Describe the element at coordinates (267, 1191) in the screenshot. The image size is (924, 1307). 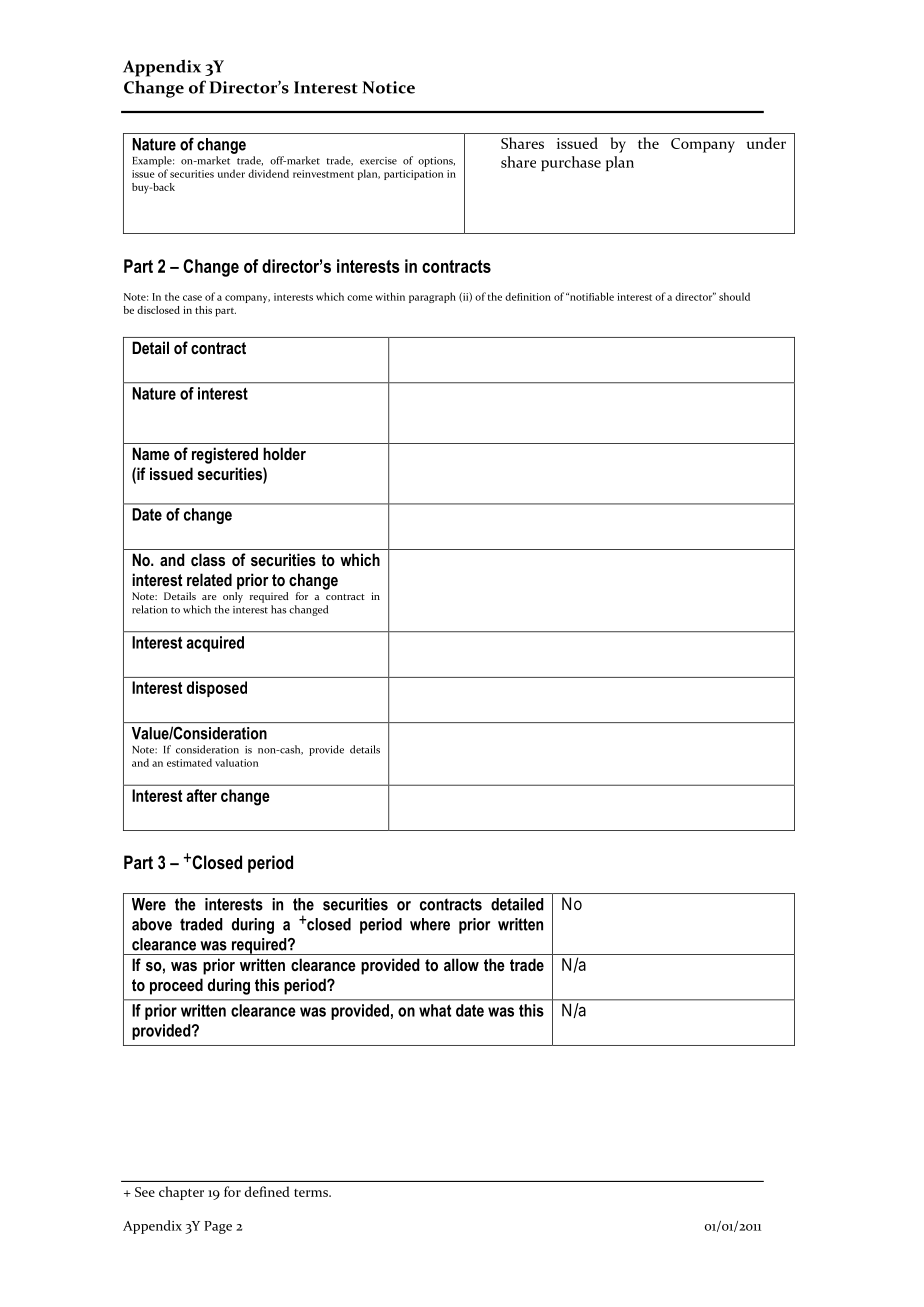
I see `defined` at that location.
